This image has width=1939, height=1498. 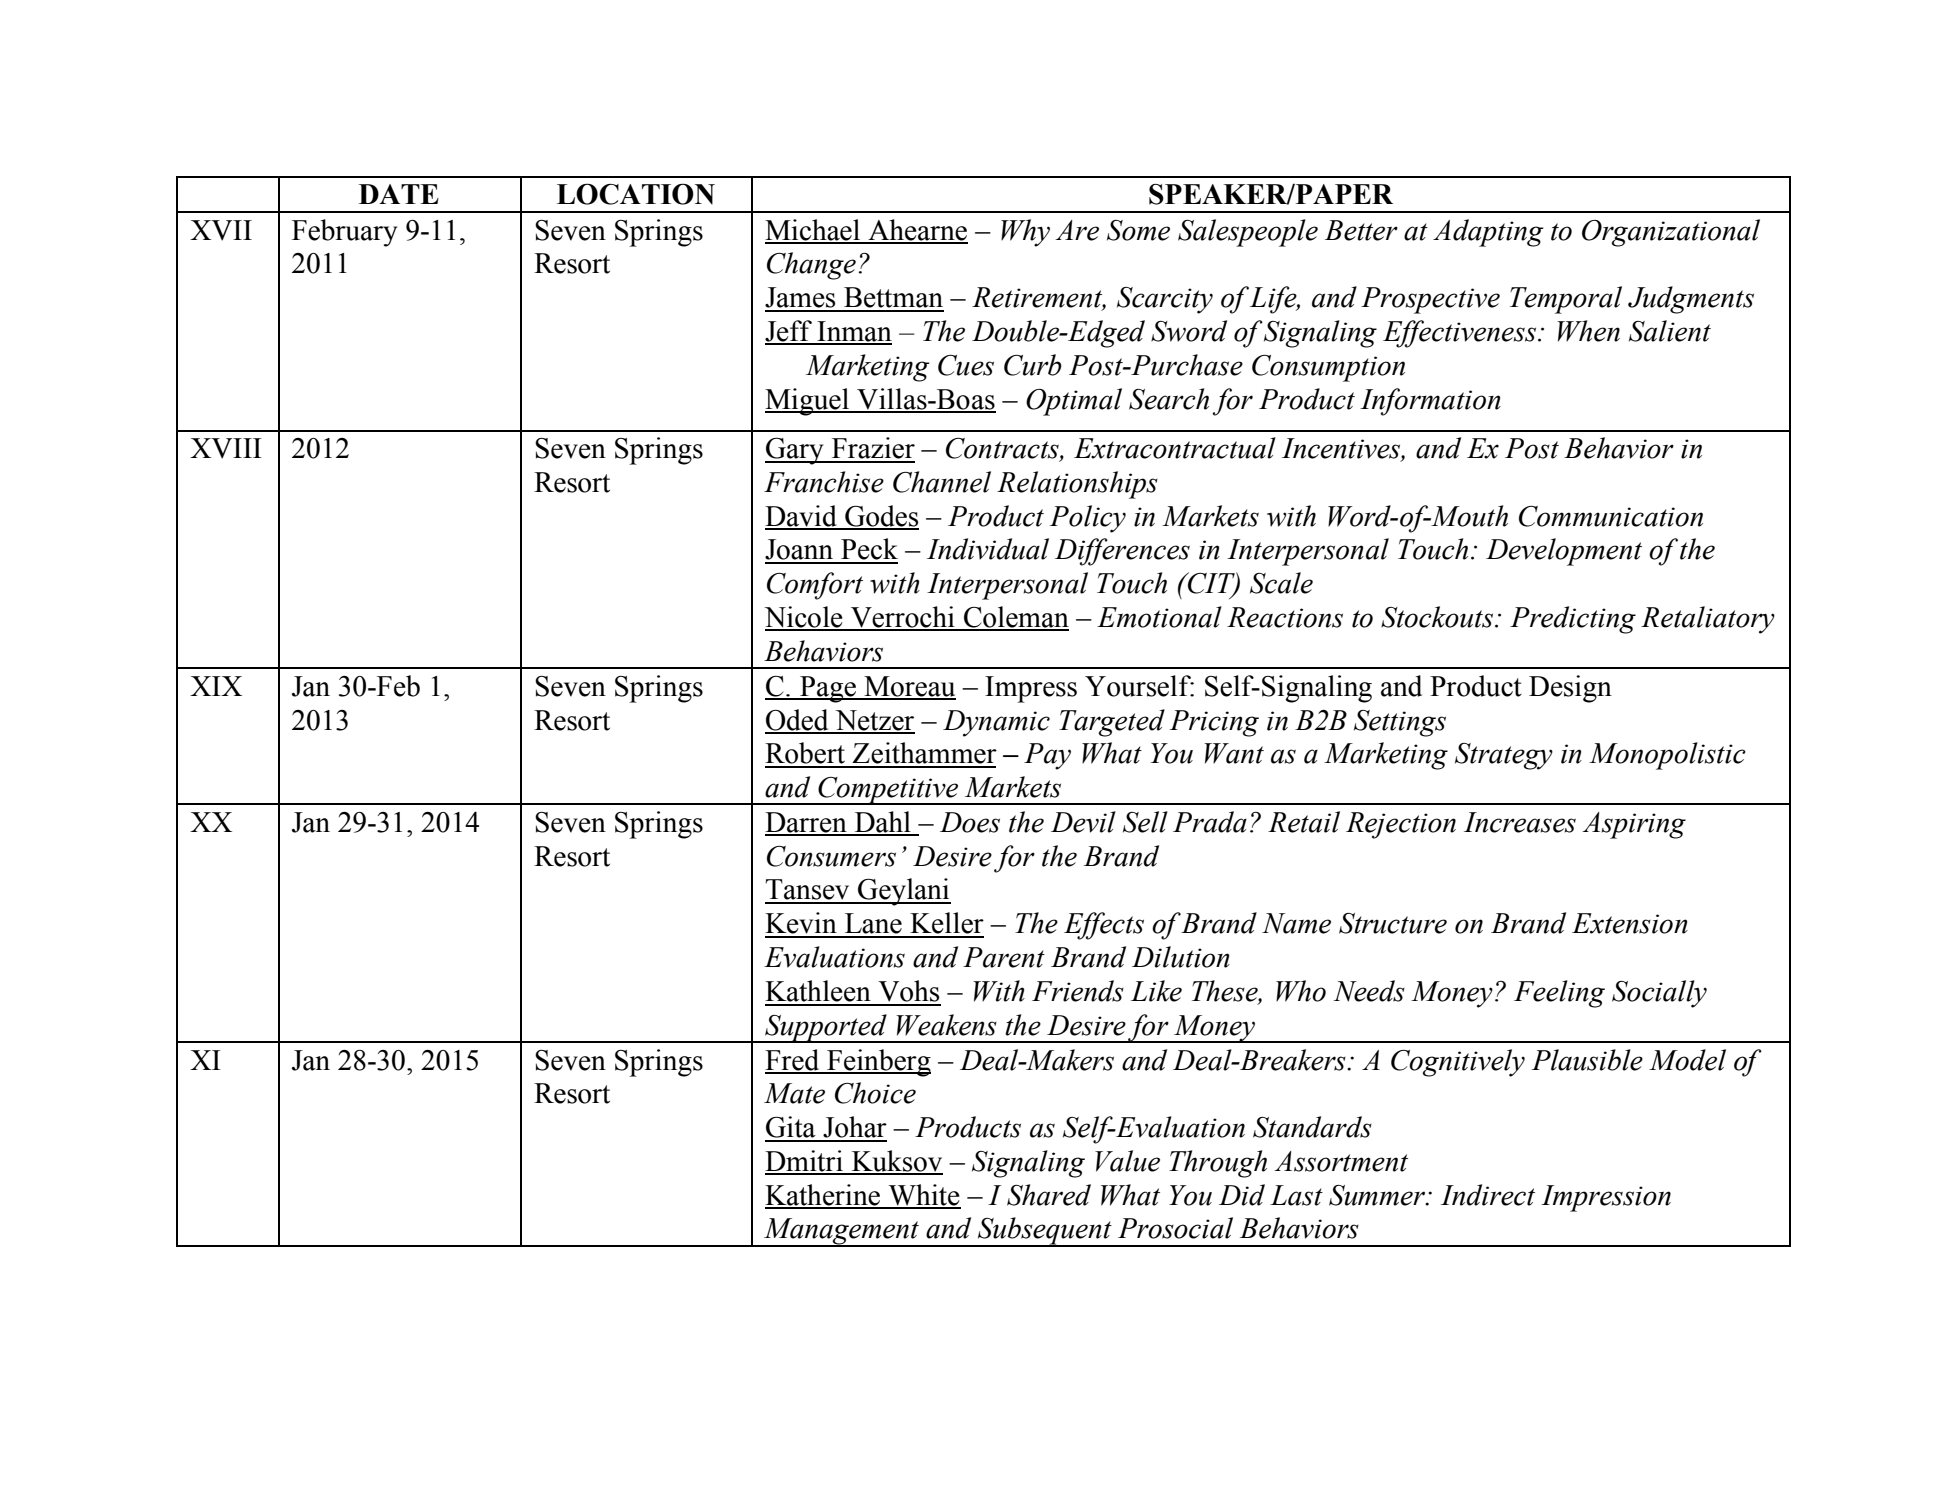 I want to click on February, so click(x=344, y=233).
